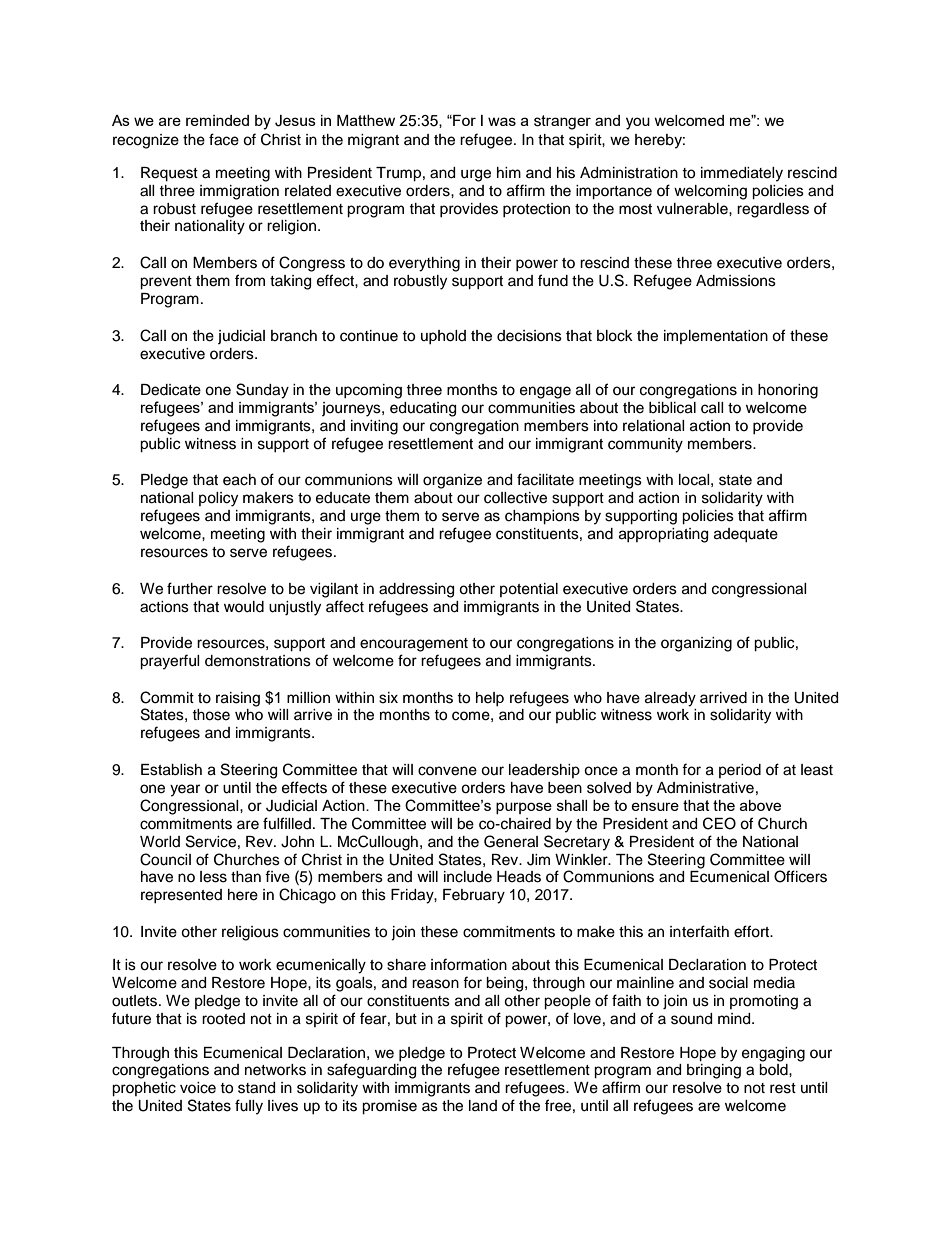  I want to click on welcoming, so click(710, 192).
